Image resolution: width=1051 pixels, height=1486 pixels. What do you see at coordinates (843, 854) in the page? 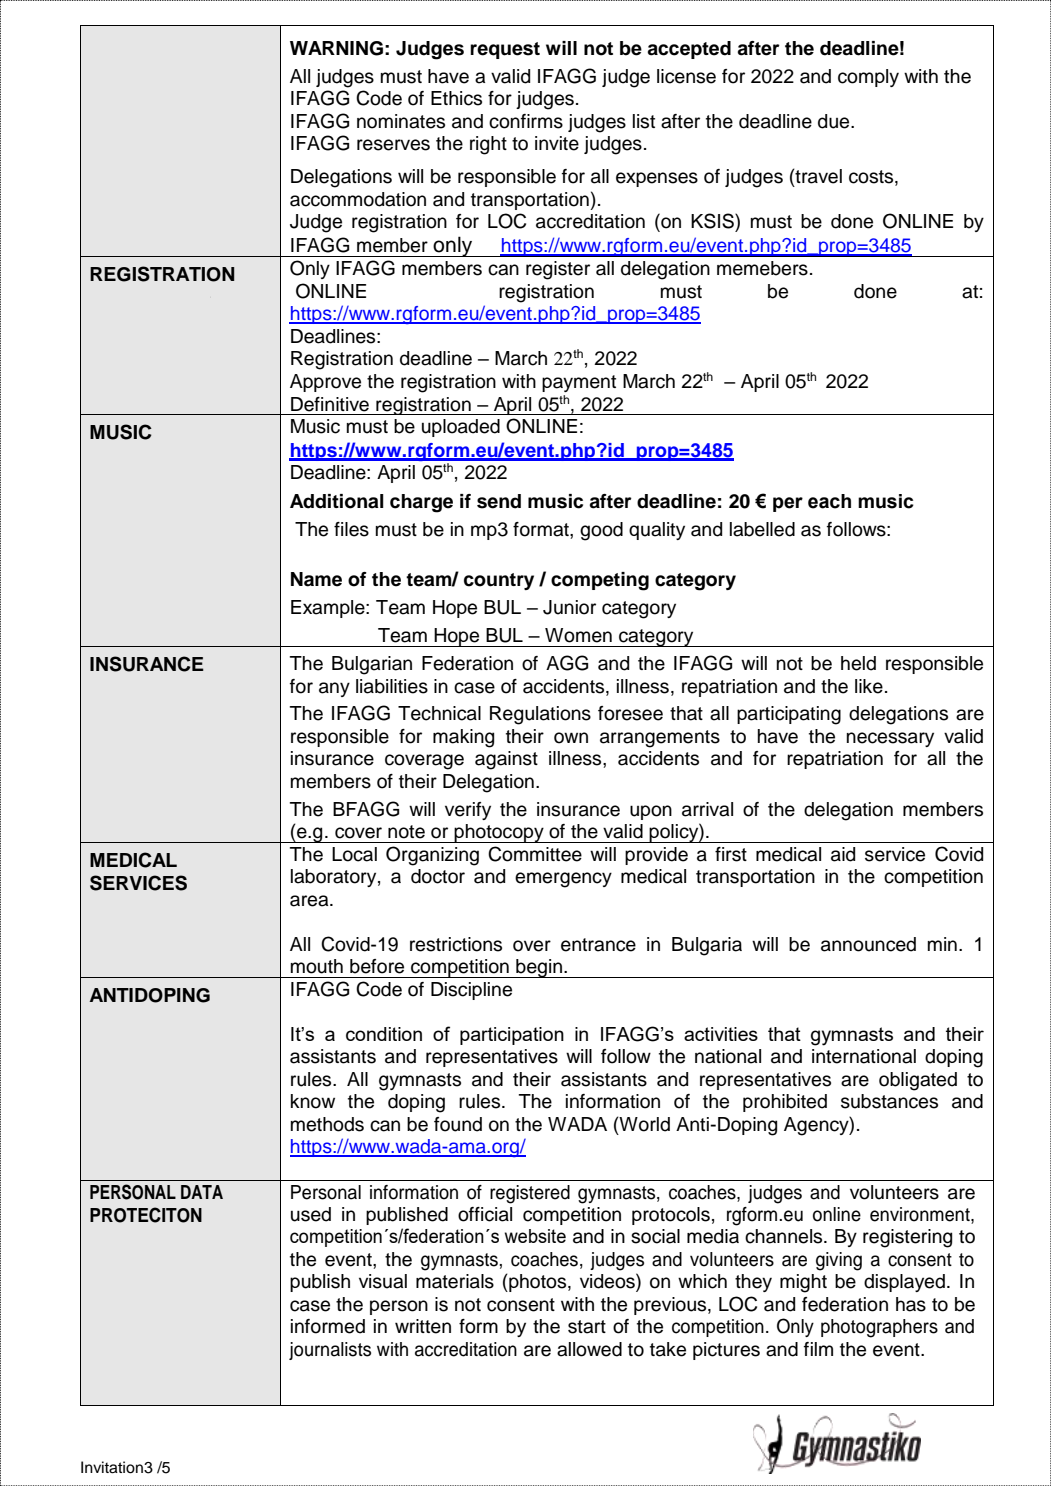
I see `aid` at bounding box center [843, 854].
